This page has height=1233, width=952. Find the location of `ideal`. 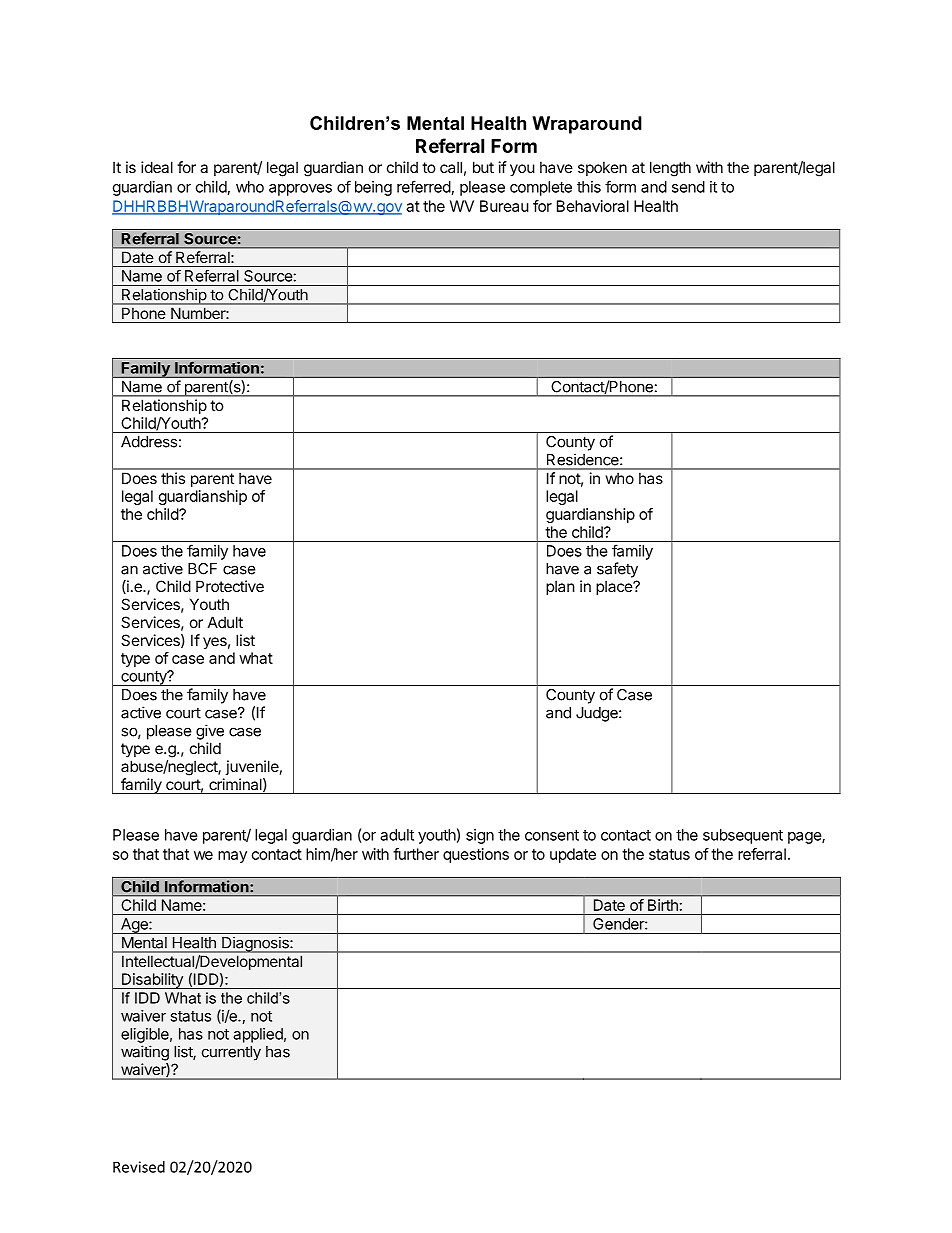

ideal is located at coordinates (157, 167).
